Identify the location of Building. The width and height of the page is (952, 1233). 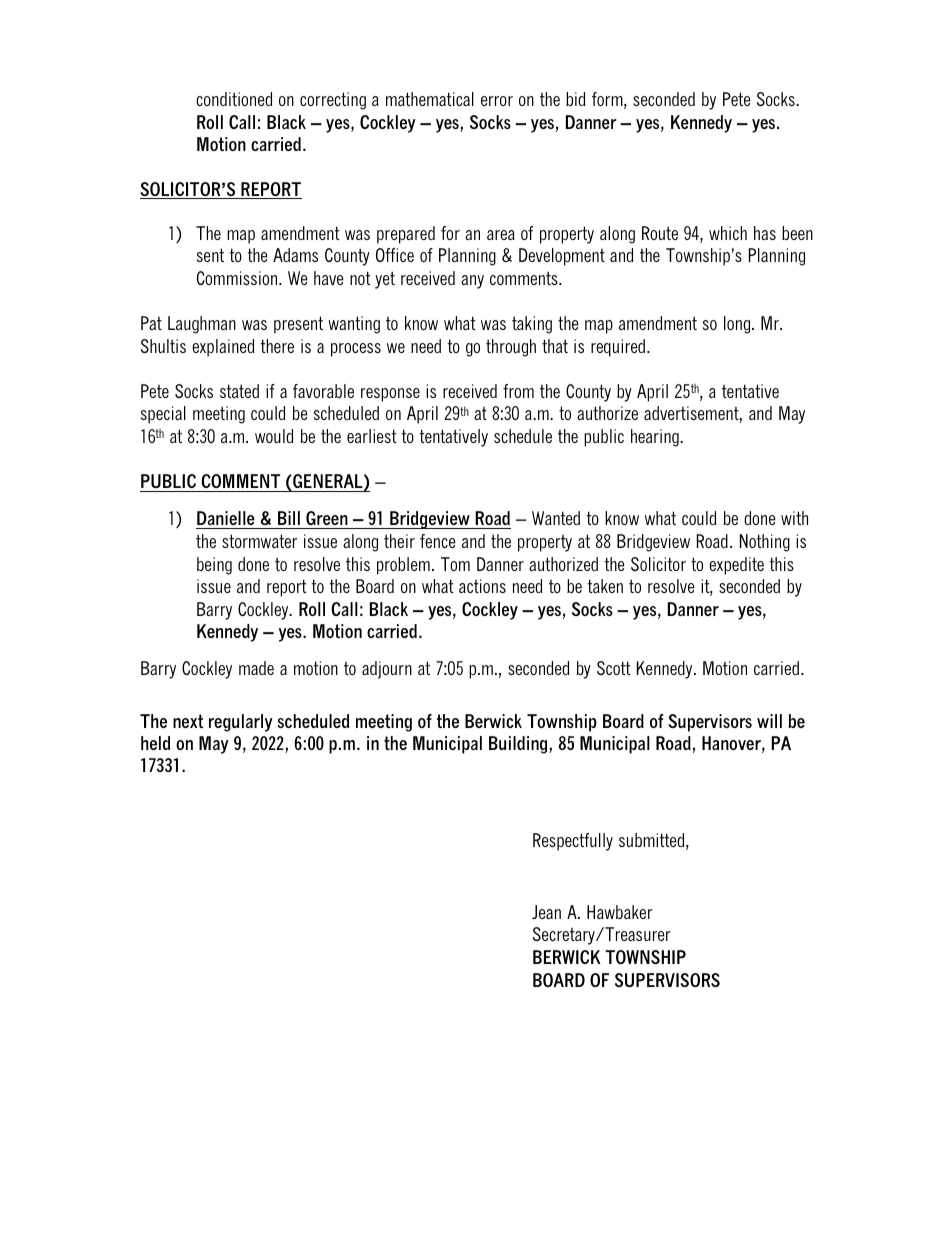
(519, 745).
